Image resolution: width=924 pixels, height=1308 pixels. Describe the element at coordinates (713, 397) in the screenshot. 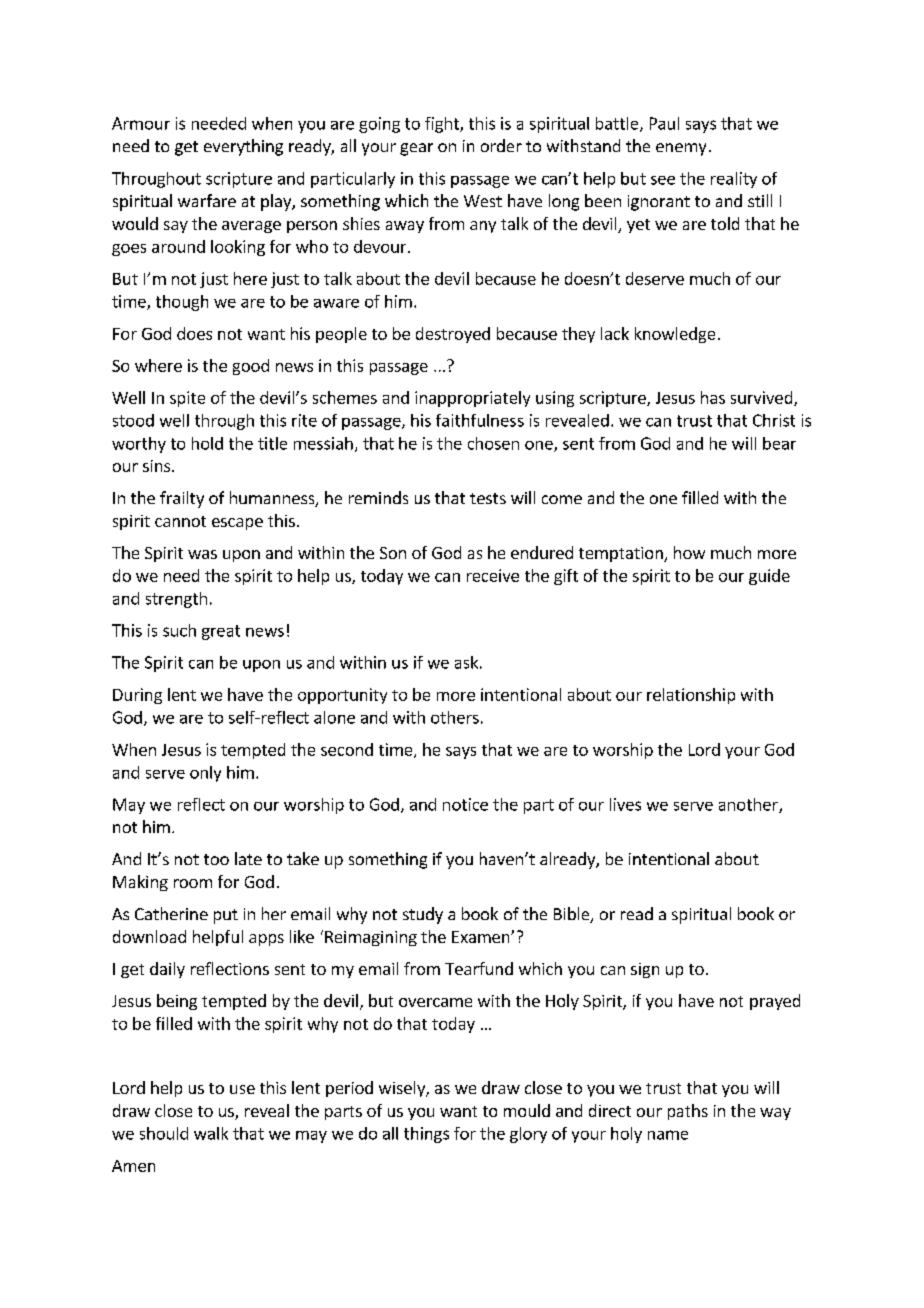

I see `has` at that location.
